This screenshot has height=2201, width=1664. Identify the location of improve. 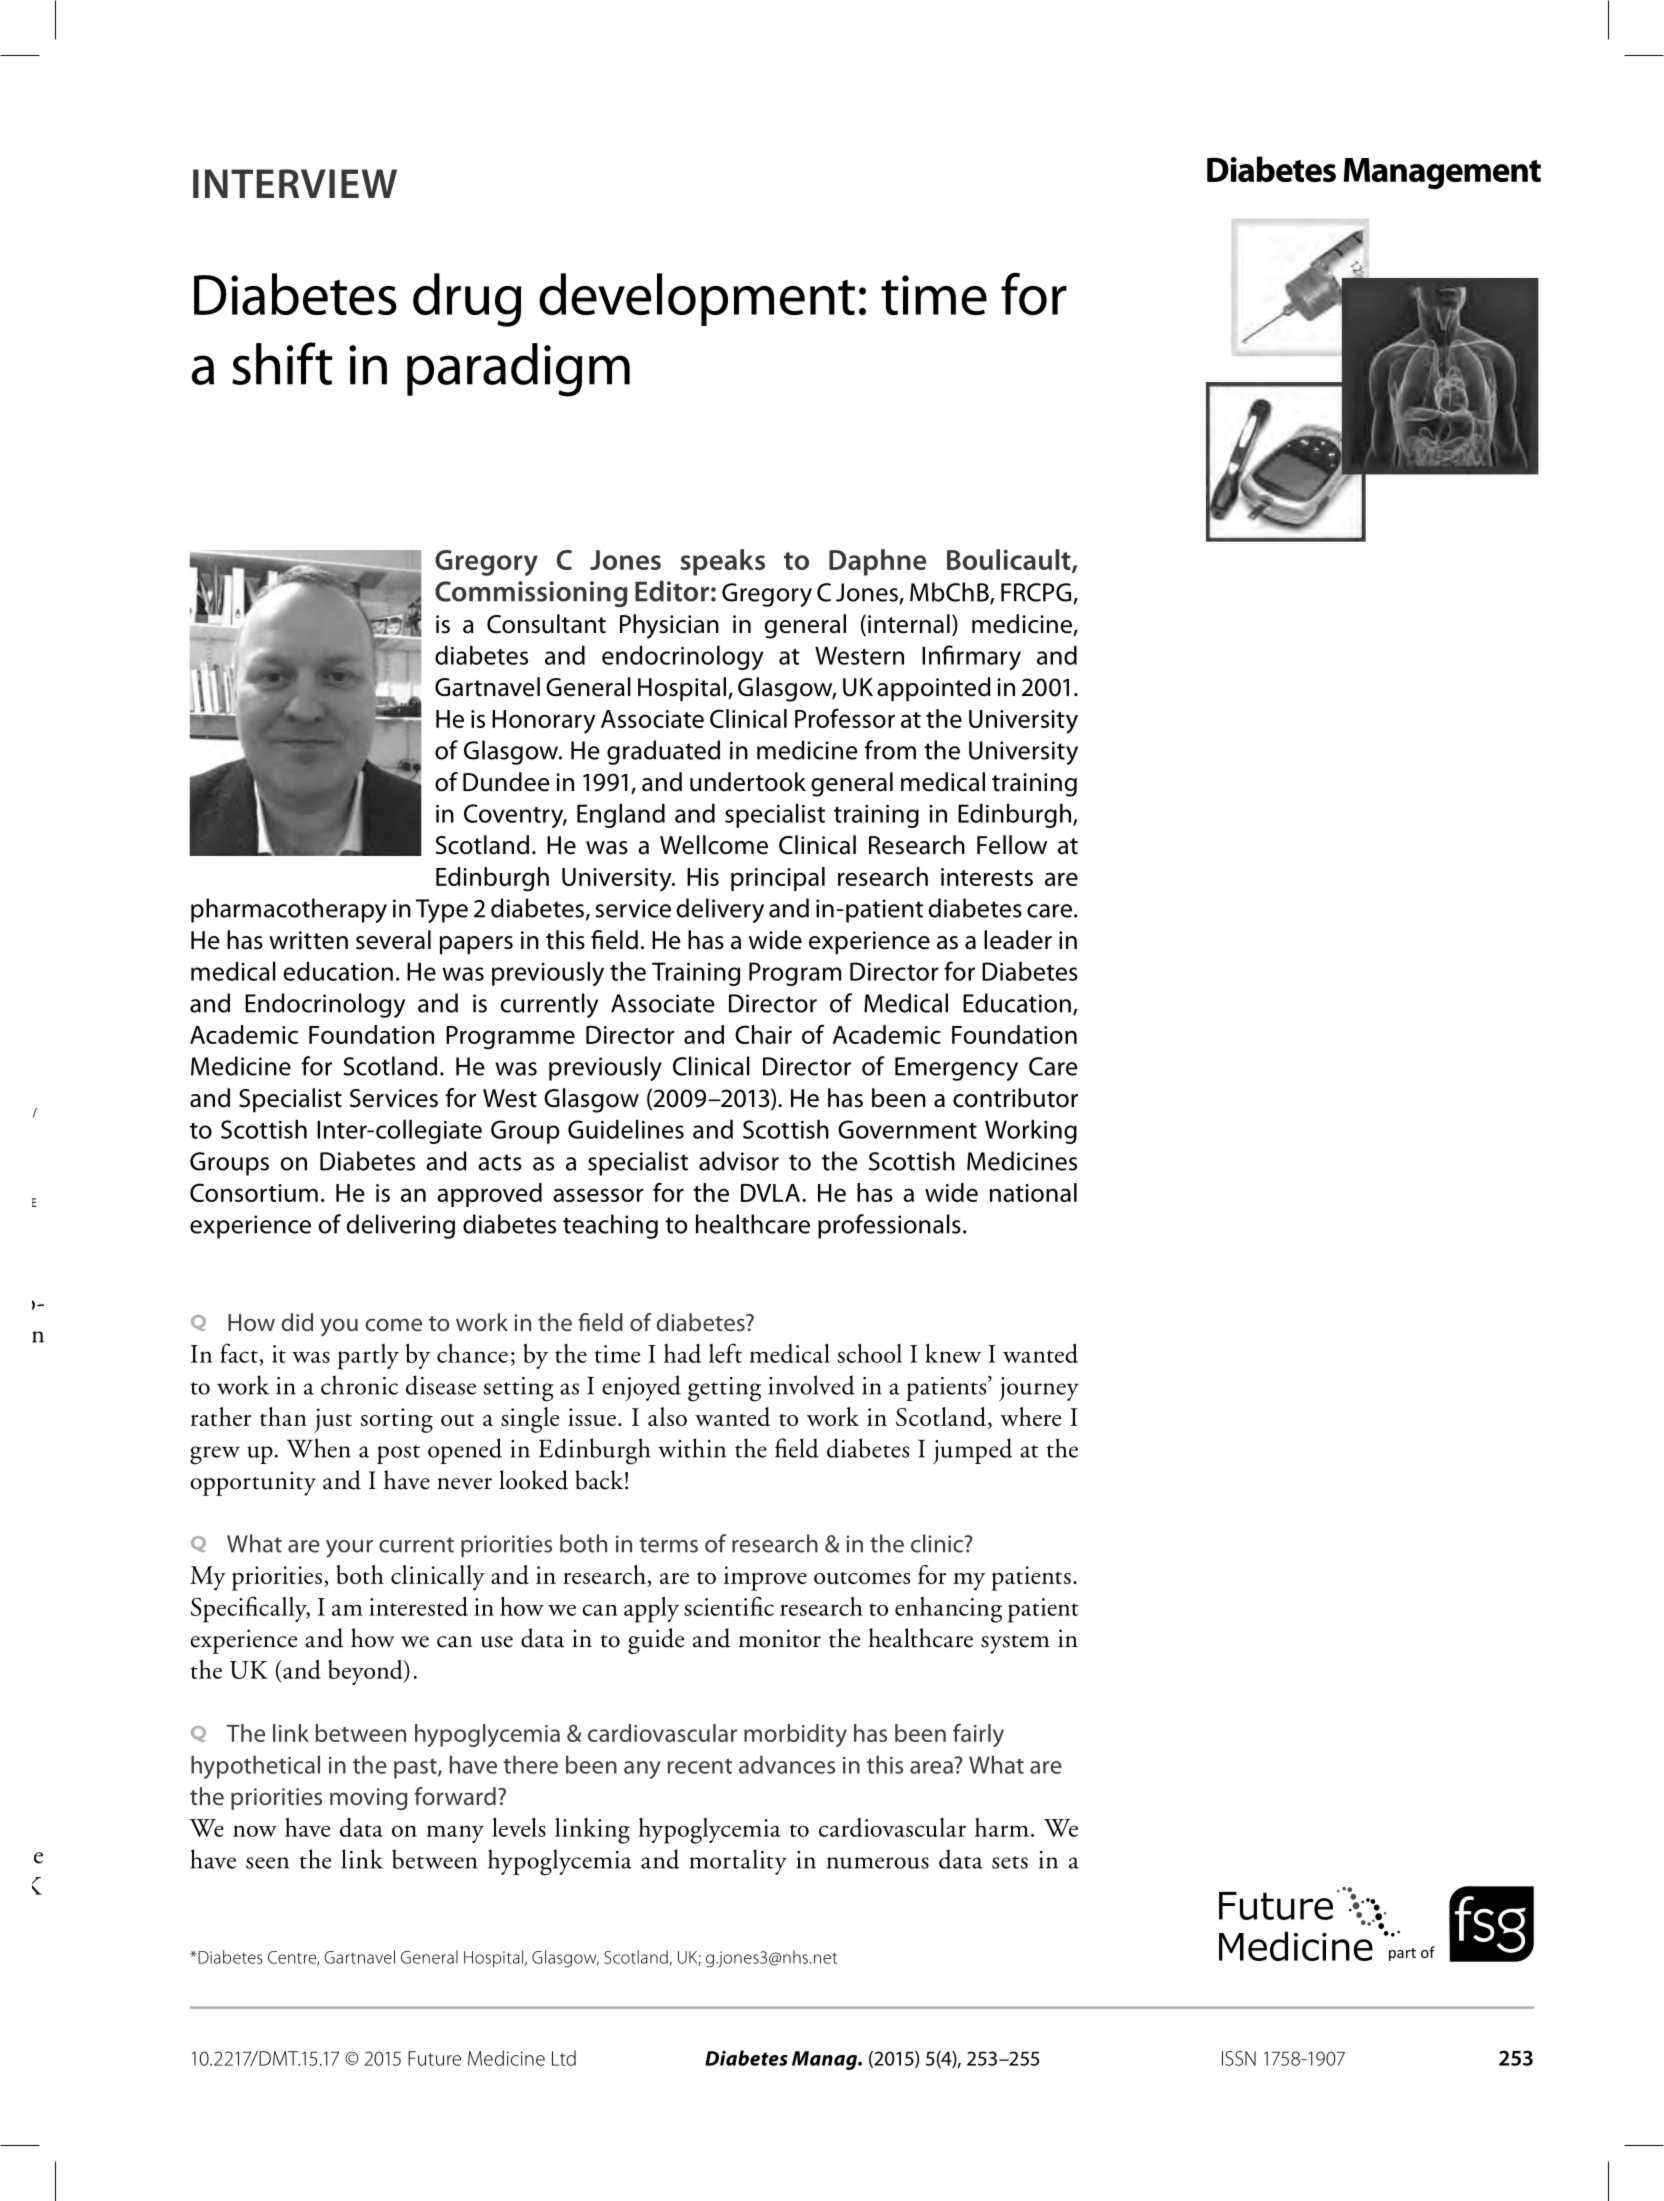
(765, 1578).
